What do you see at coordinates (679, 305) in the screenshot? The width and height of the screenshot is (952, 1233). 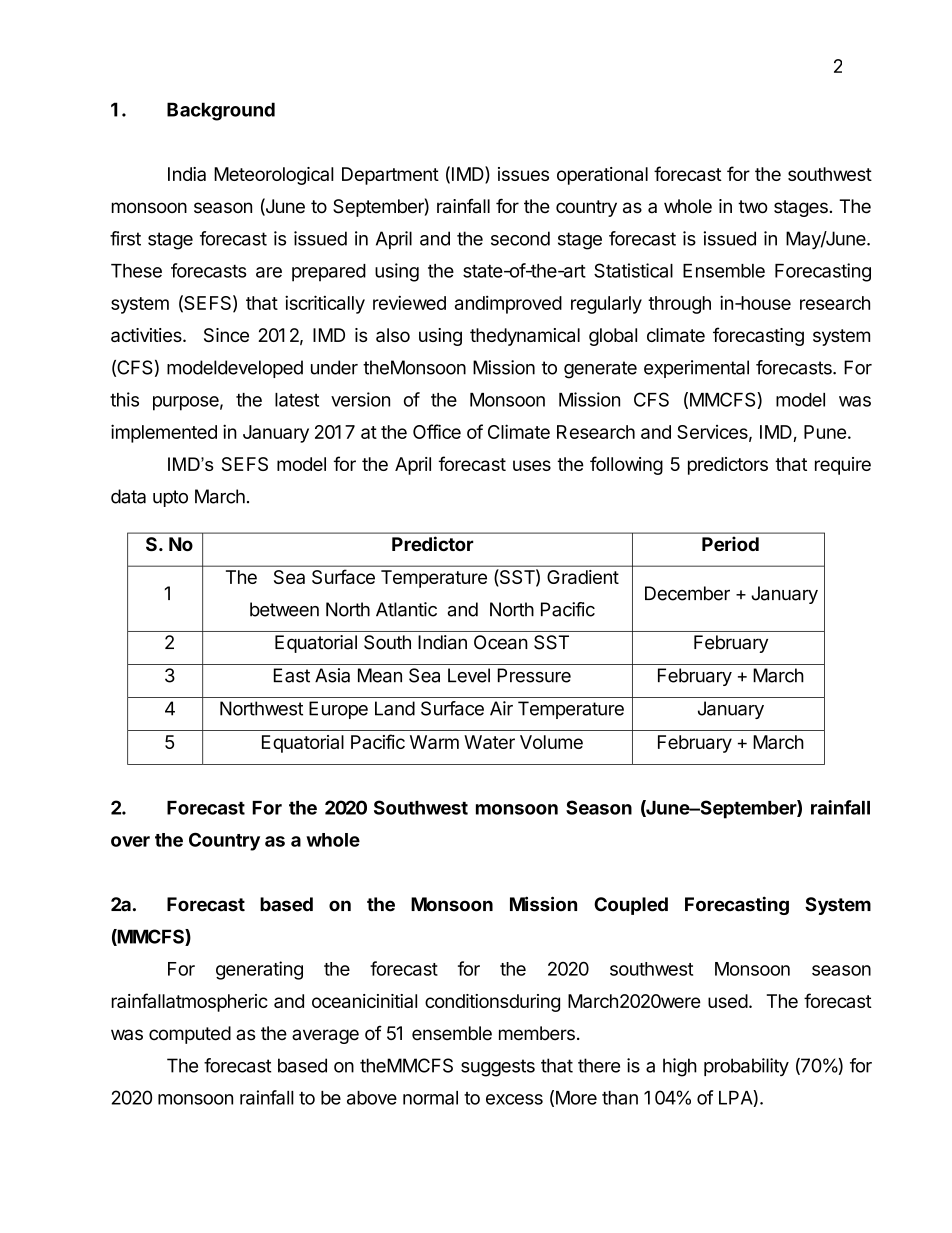 I see `through` at bounding box center [679, 305].
